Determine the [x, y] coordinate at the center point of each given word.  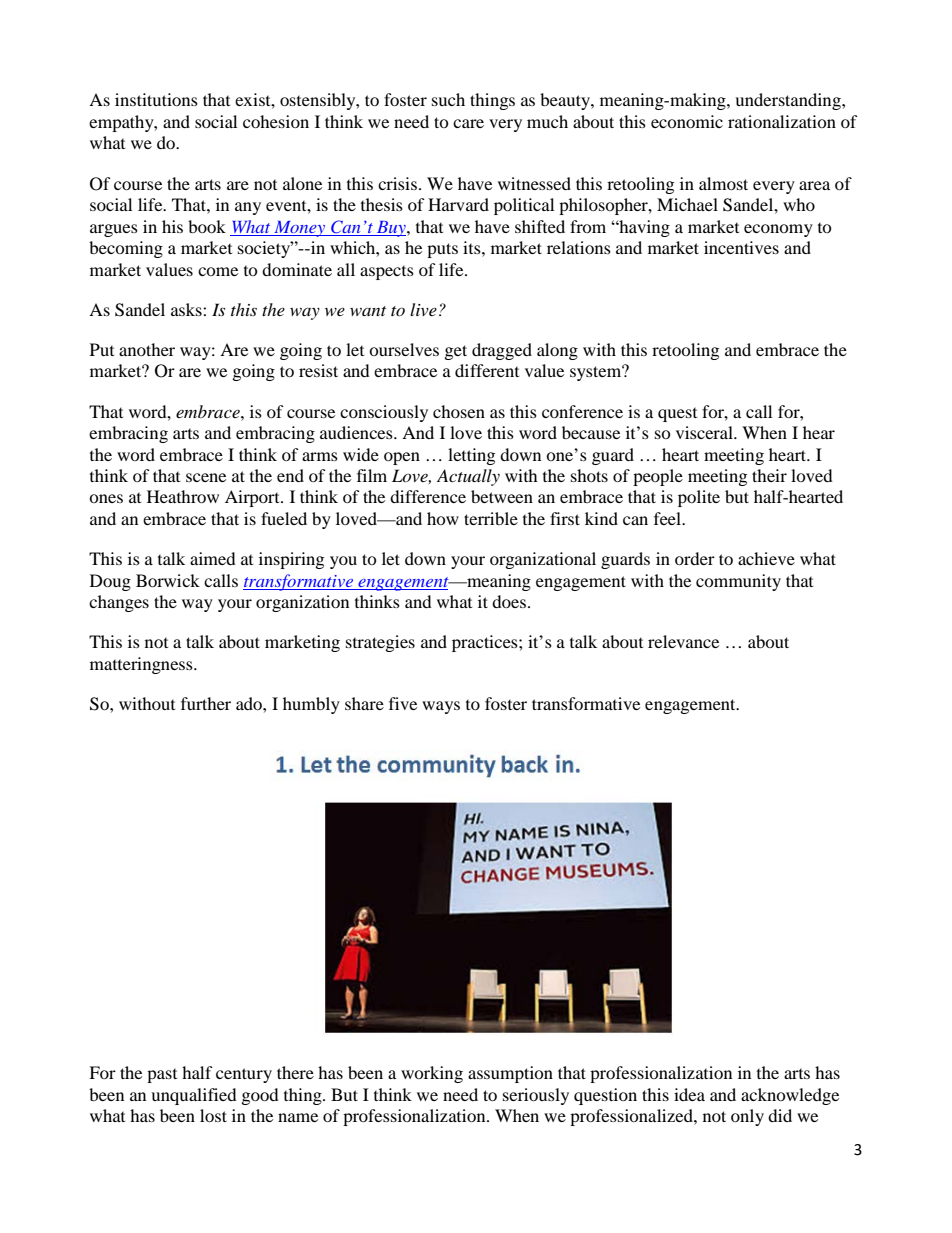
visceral [705, 432]
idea [689, 1094]
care [468, 123]
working [432, 1074]
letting [471, 456]
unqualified [194, 1096]
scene [206, 477]
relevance [683, 641]
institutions [156, 99]
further [206, 703]
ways [441, 707]
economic [687, 121]
